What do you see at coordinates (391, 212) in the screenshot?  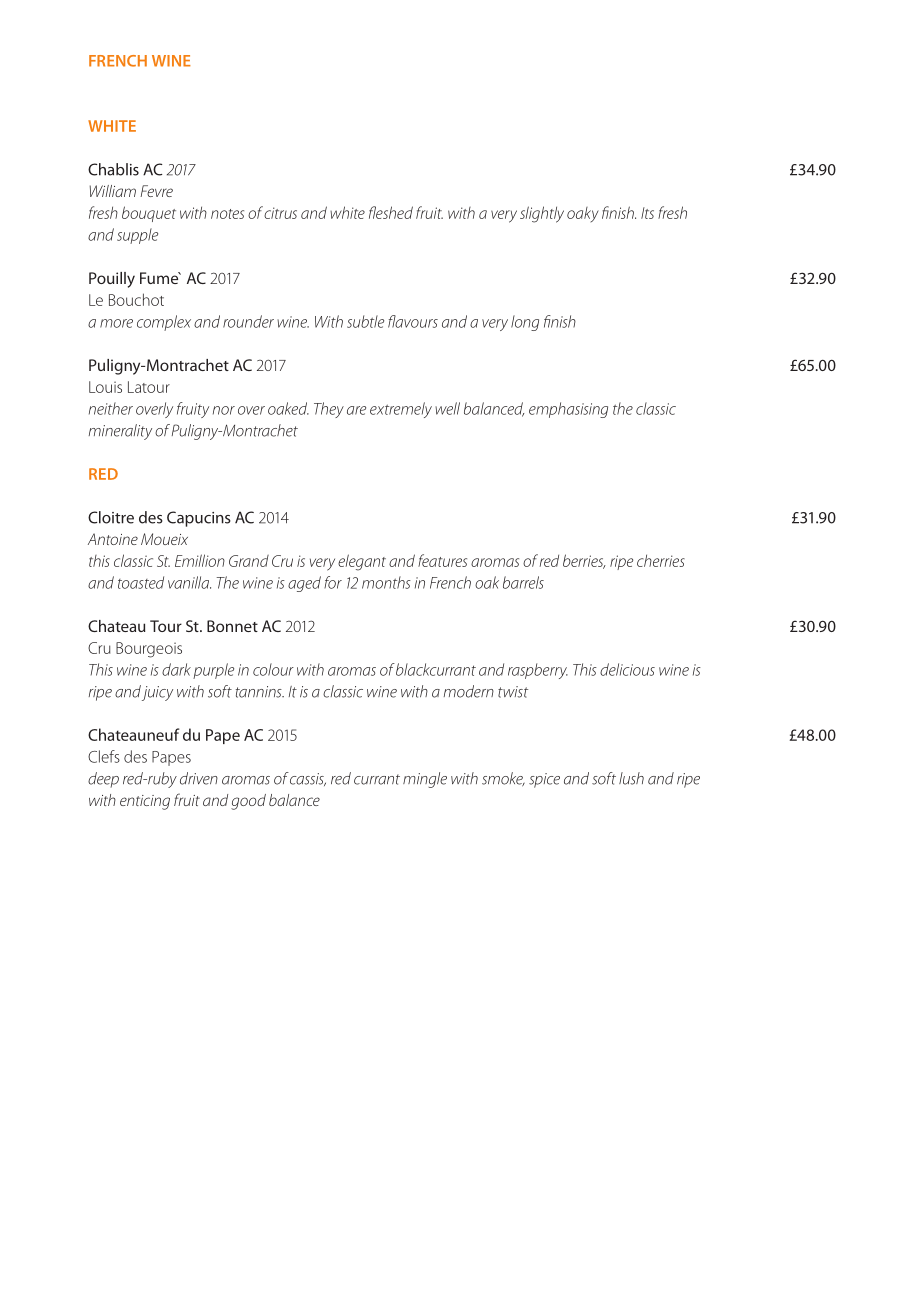 I see `fleshed` at bounding box center [391, 212].
